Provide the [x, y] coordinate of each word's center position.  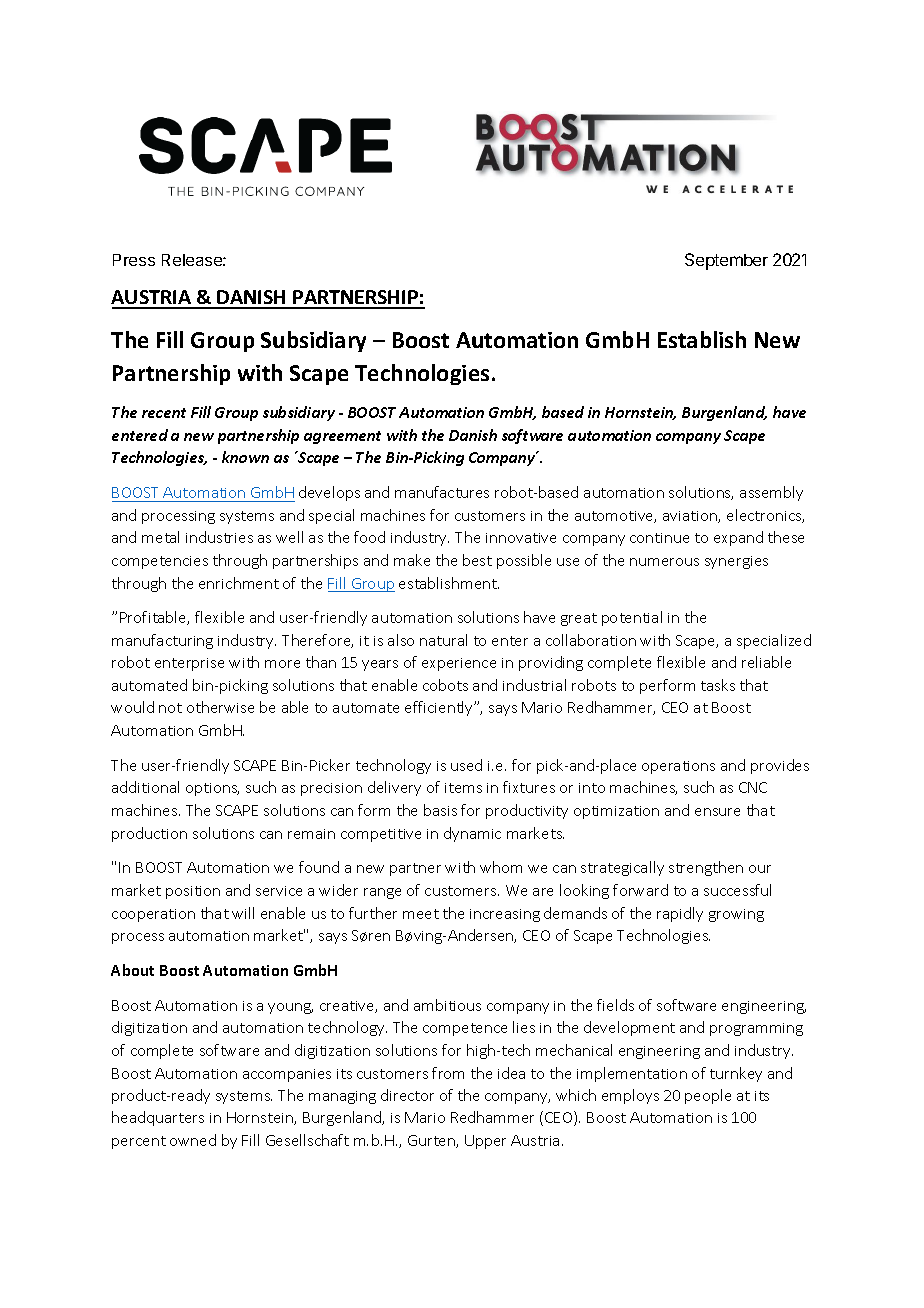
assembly [771, 493]
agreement [342, 437]
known [245, 457]
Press [134, 260]
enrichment [239, 583]
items [463, 788]
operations [678, 767]
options [212, 789]
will [243, 913]
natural [443, 640]
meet [421, 914]
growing [736, 915]
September [726, 261]
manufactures [442, 492]
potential [632, 618]
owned [193, 1140]
